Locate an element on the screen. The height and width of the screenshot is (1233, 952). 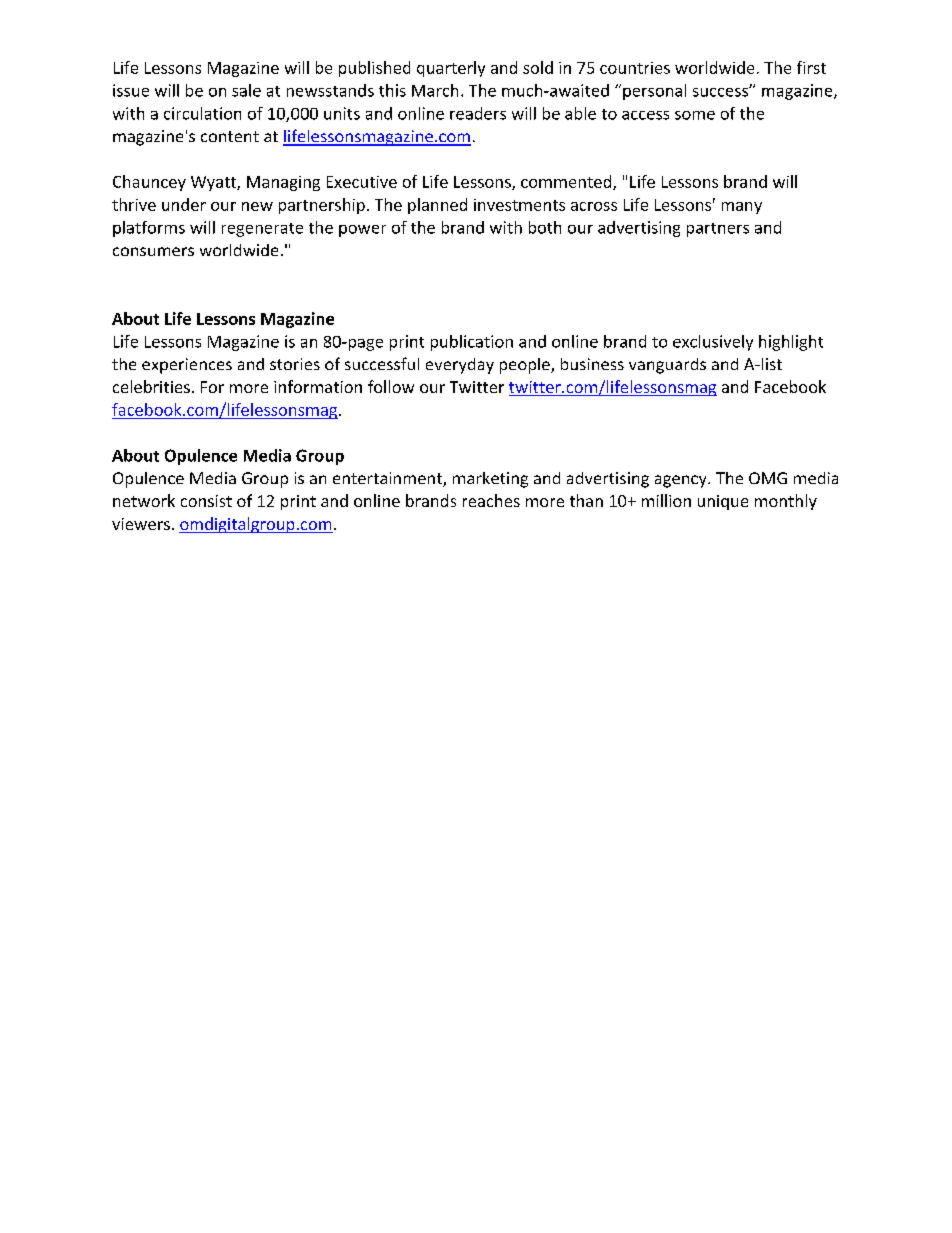
quarterly is located at coordinates (451, 69).
